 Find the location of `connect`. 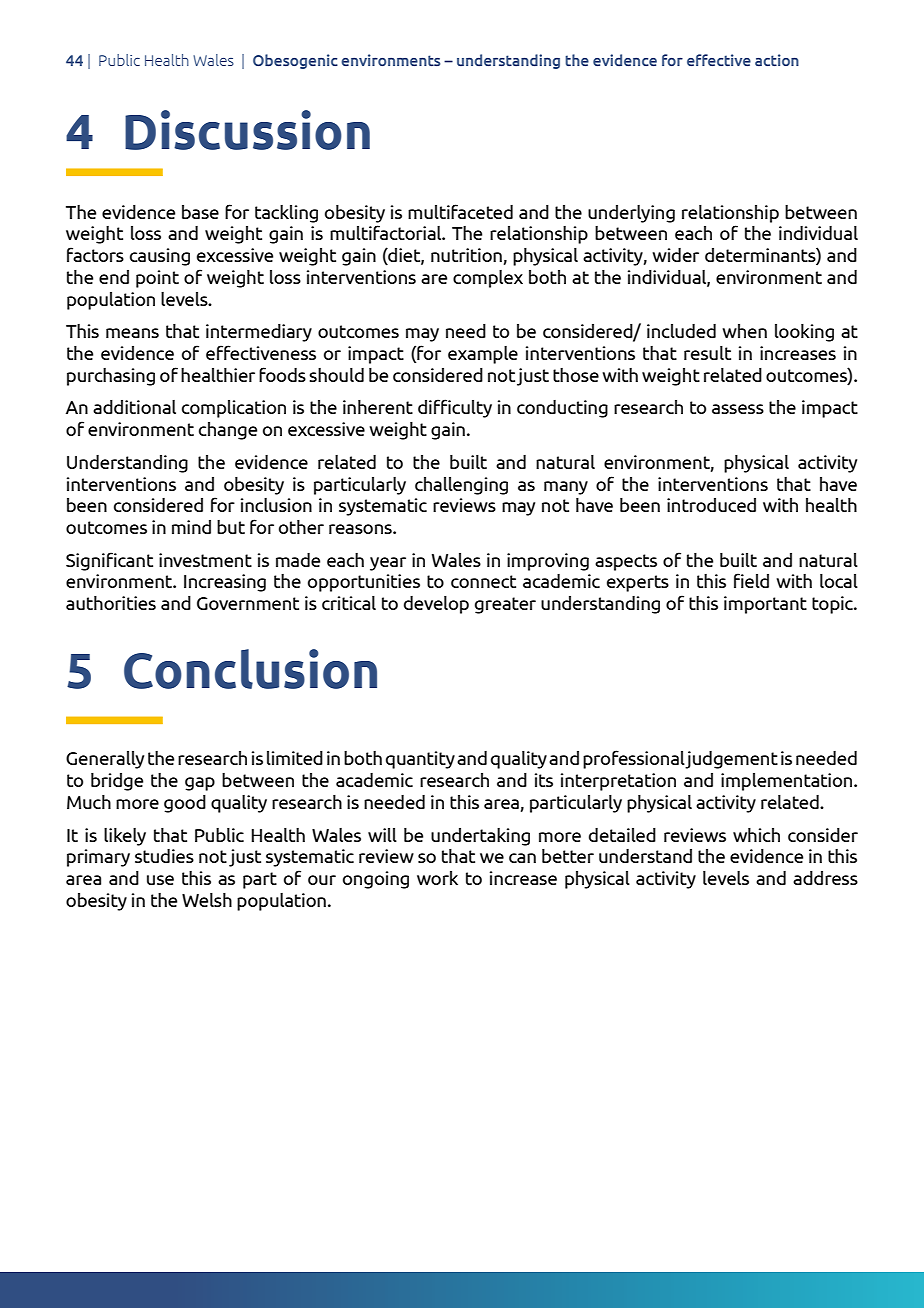

connect is located at coordinates (483, 581).
